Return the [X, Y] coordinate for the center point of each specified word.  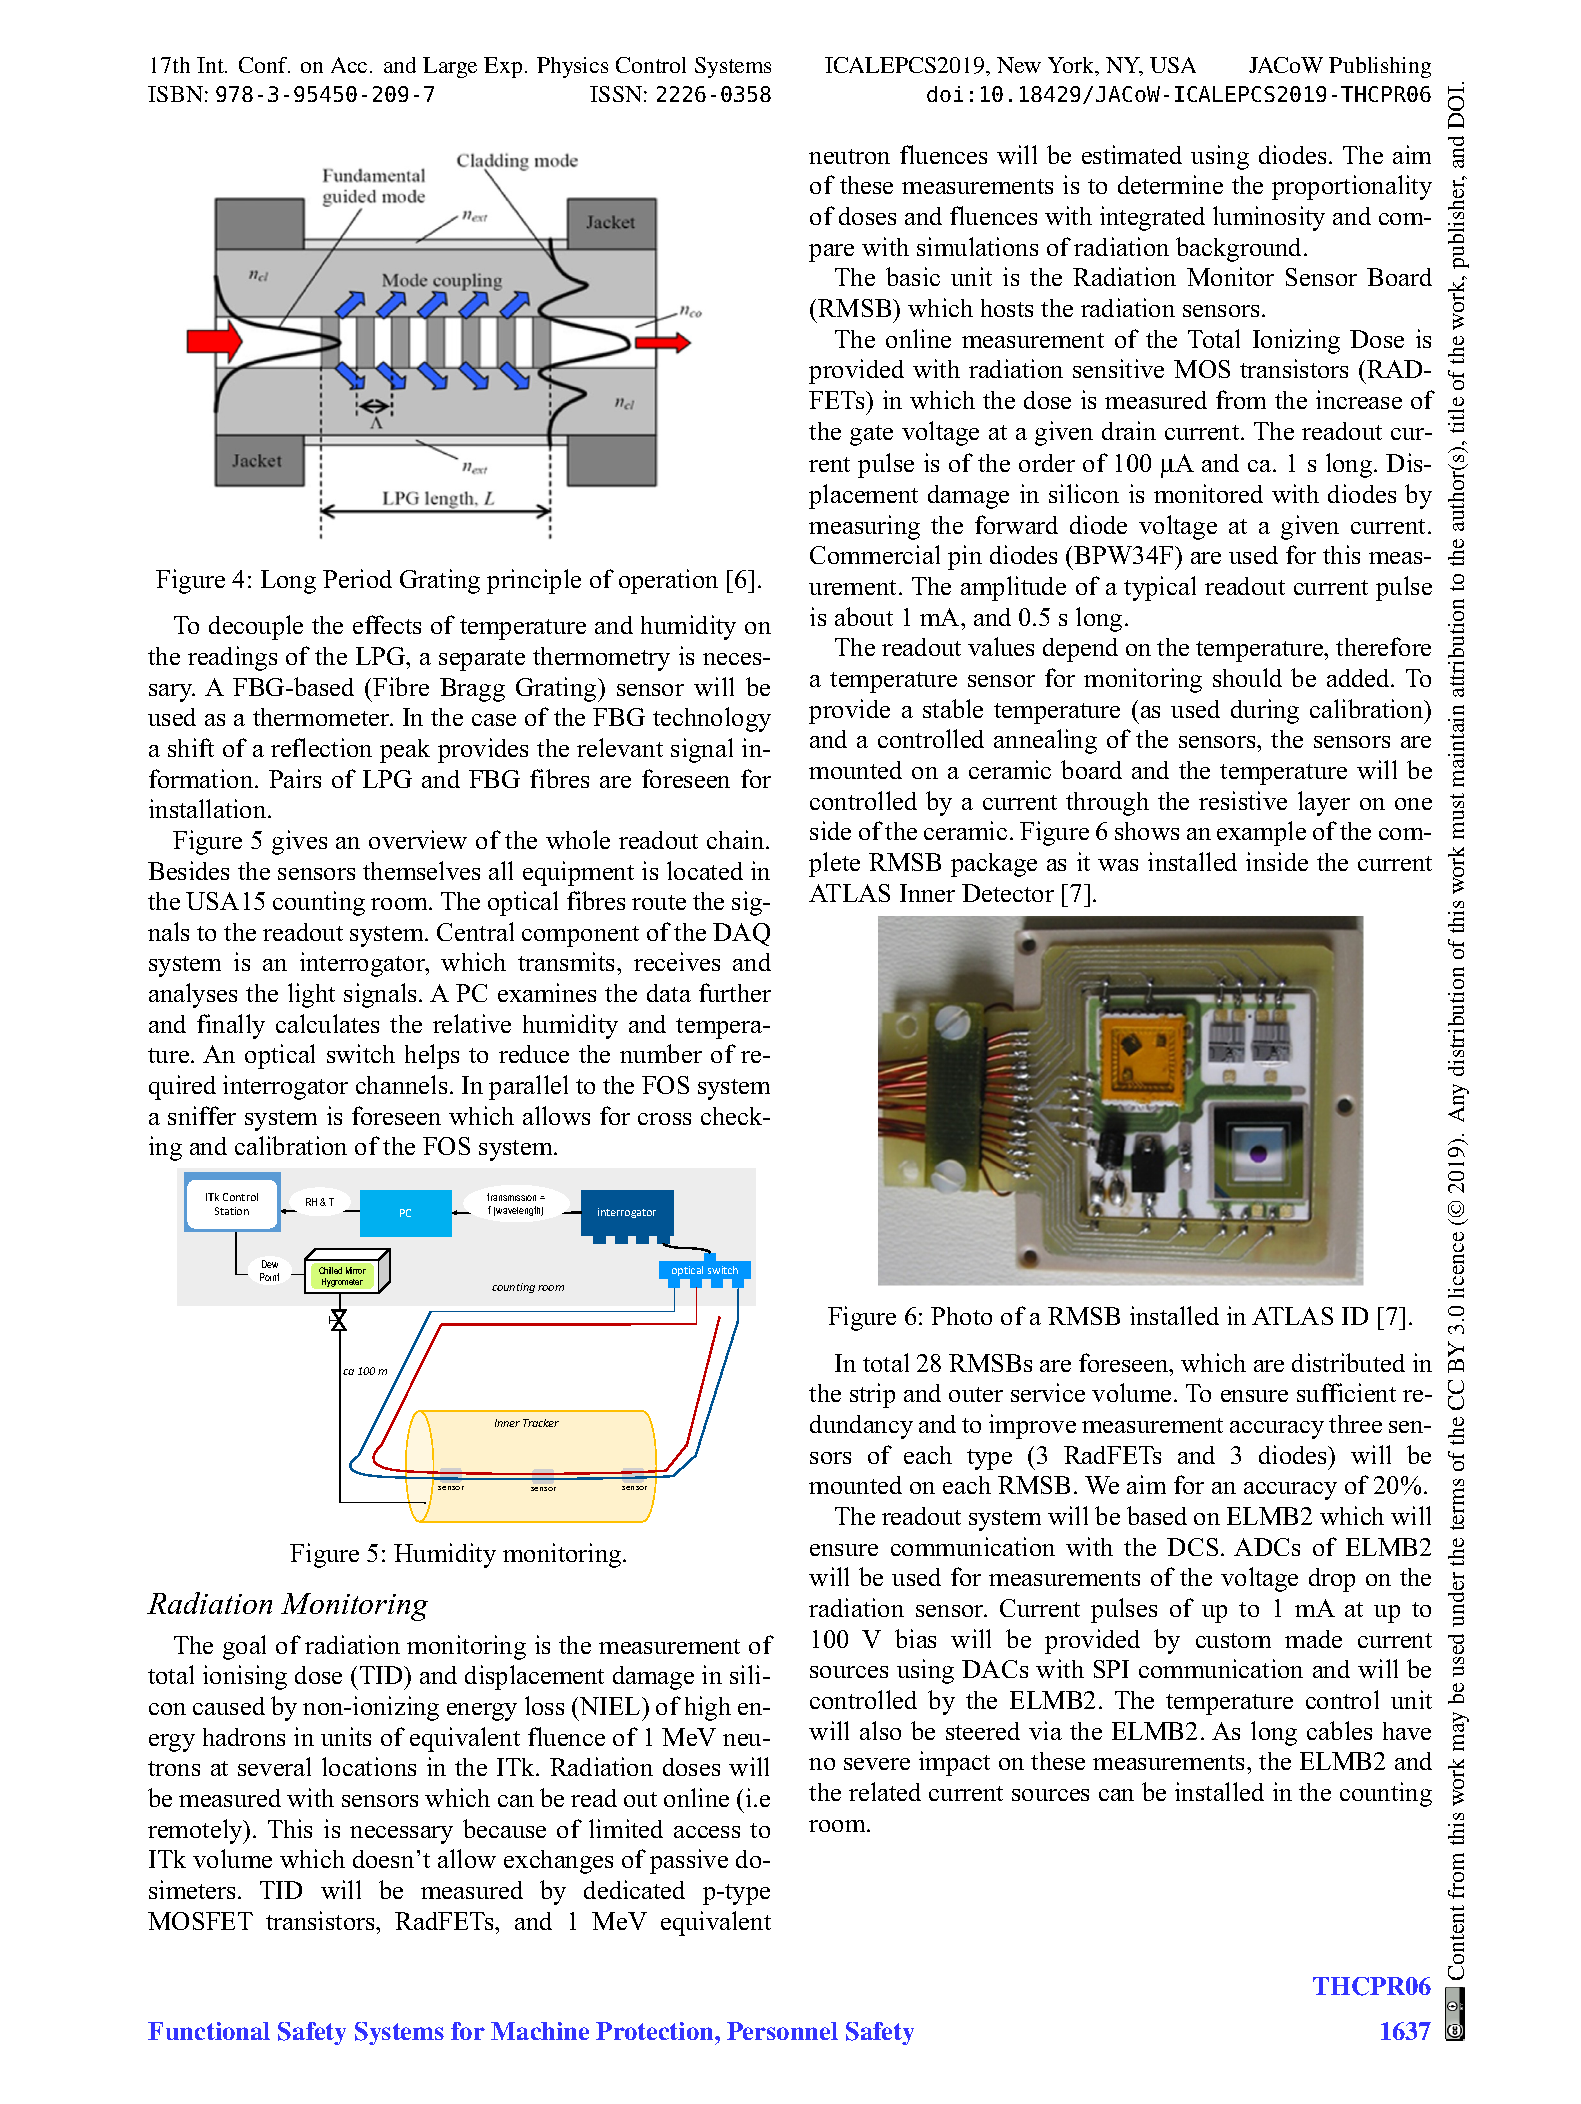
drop [1332, 1580]
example [1261, 833]
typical [1160, 588]
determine [1170, 184]
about [864, 616]
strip [872, 1395]
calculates [327, 1023]
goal [244, 1647]
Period [357, 578]
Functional [209, 2031]
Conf [264, 65]
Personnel [782, 2031]
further [735, 992]
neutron [849, 156]
